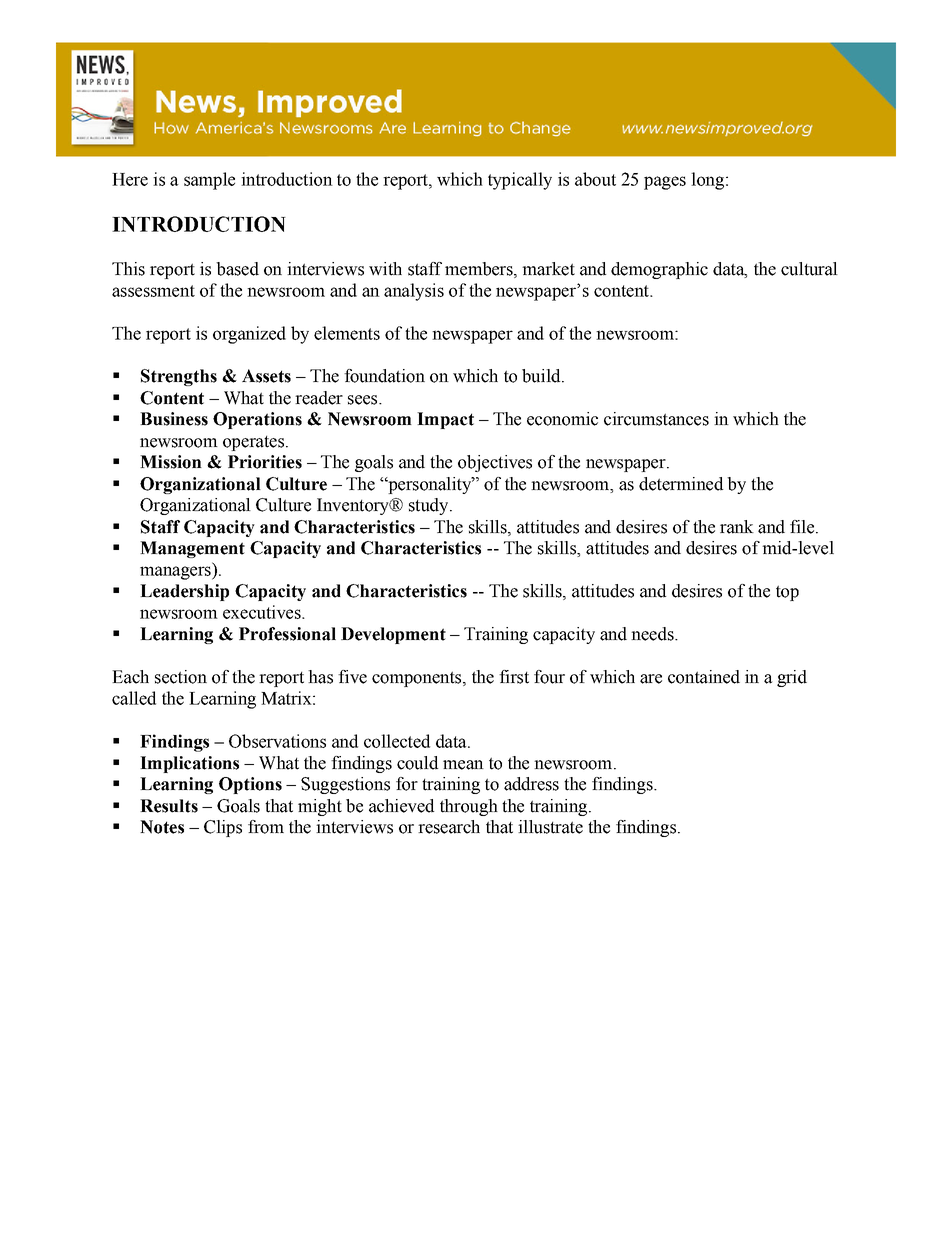  What do you see at coordinates (181, 677) in the screenshot?
I see `section` at bounding box center [181, 677].
